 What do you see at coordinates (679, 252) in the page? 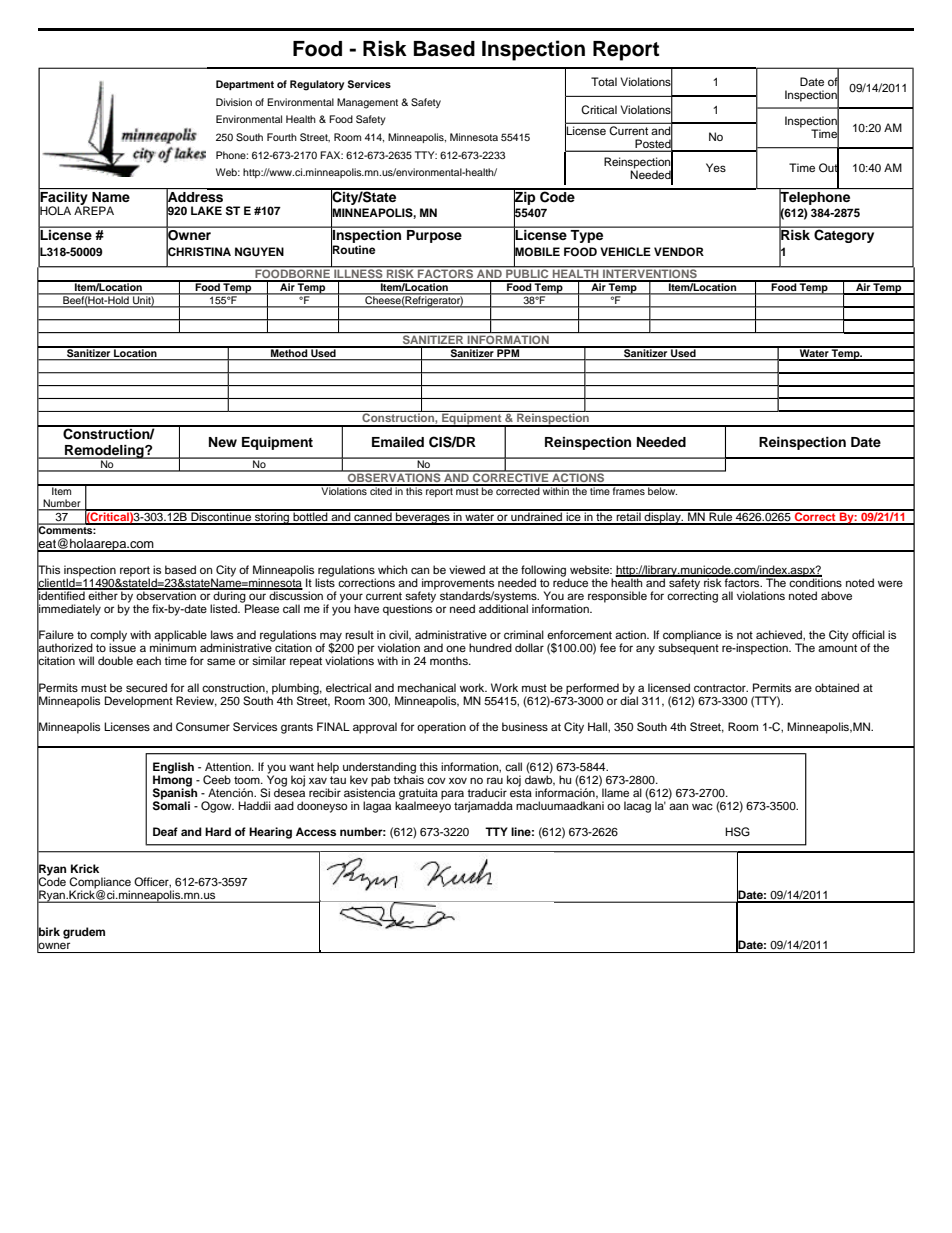
I see `VENDOR` at bounding box center [679, 252].
